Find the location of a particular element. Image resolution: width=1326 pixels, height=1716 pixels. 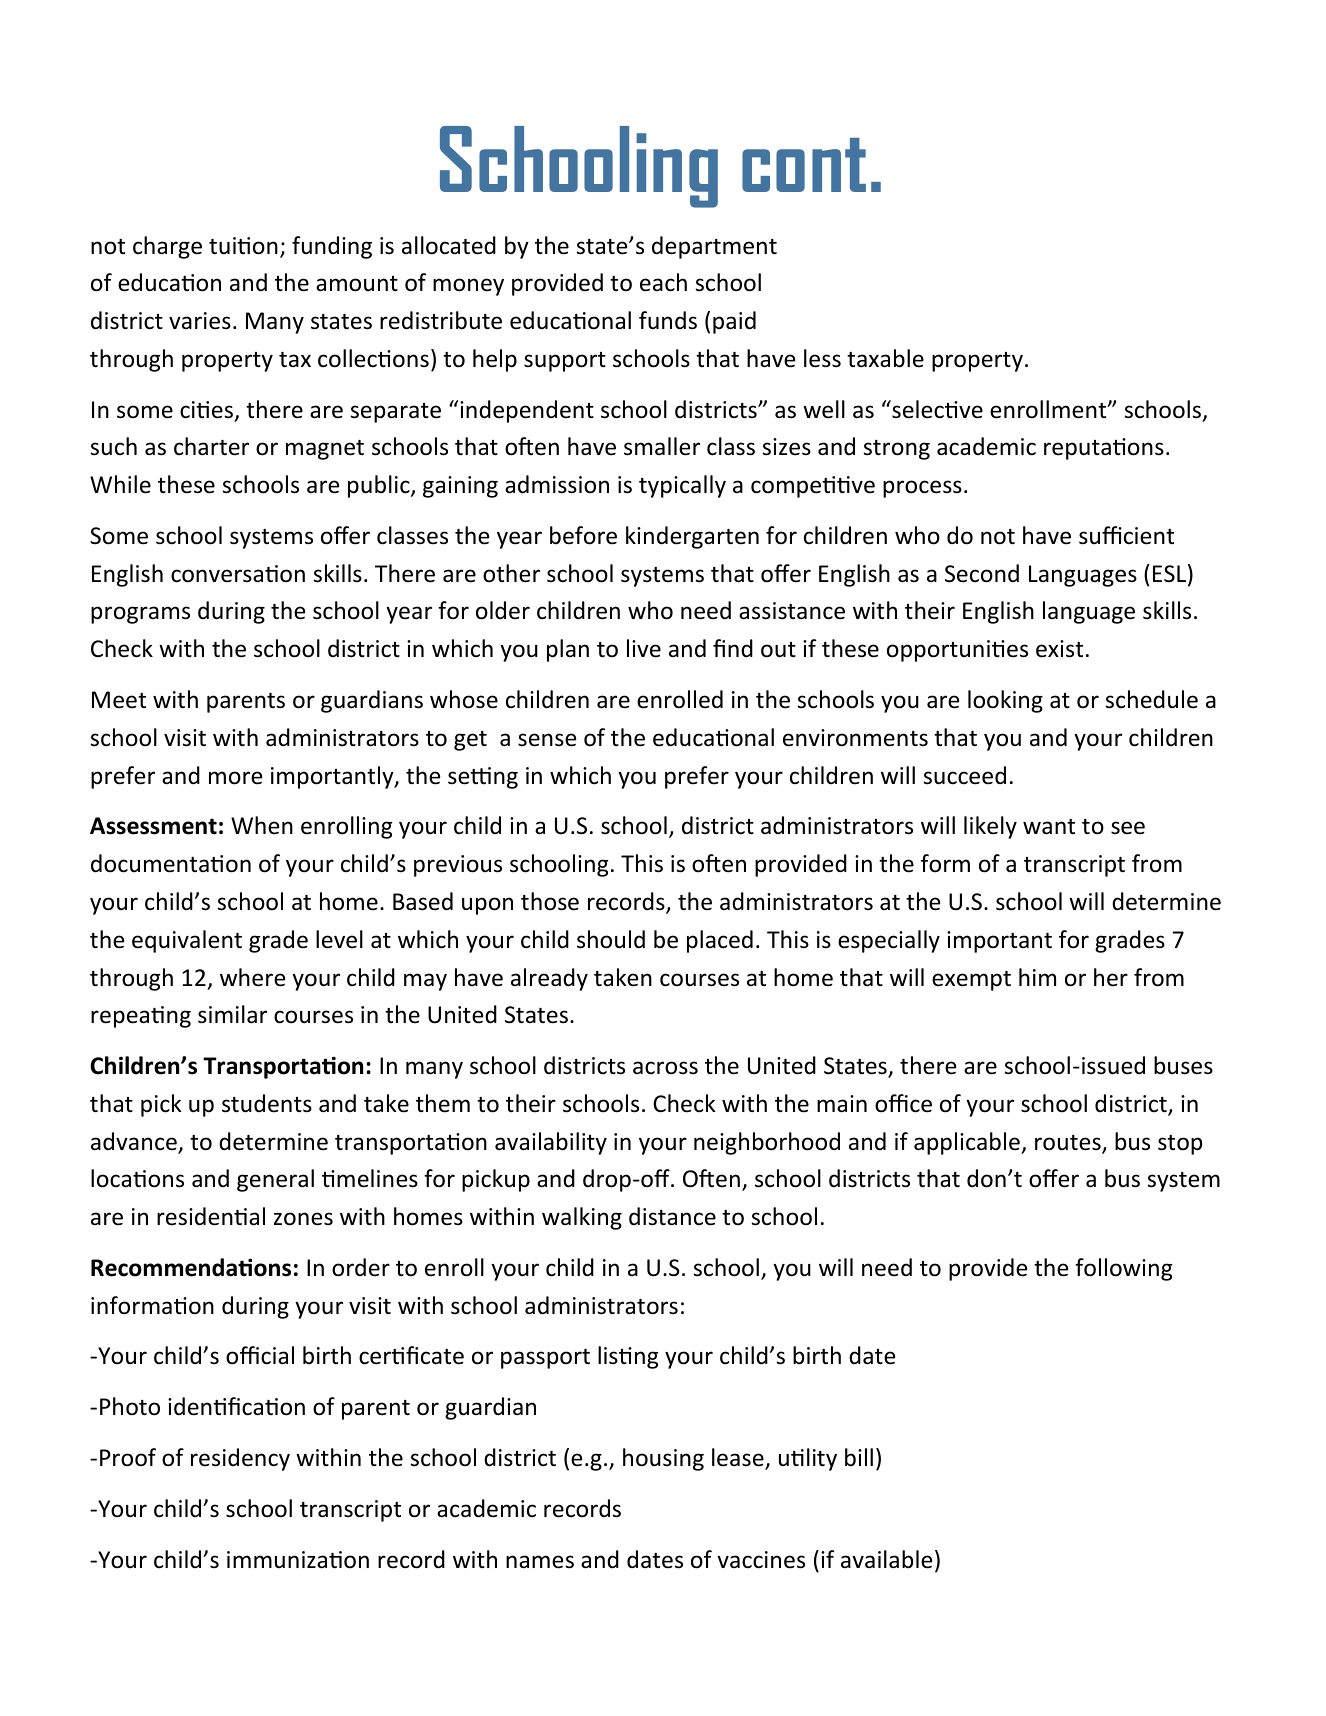

immunization is located at coordinates (298, 1560).
